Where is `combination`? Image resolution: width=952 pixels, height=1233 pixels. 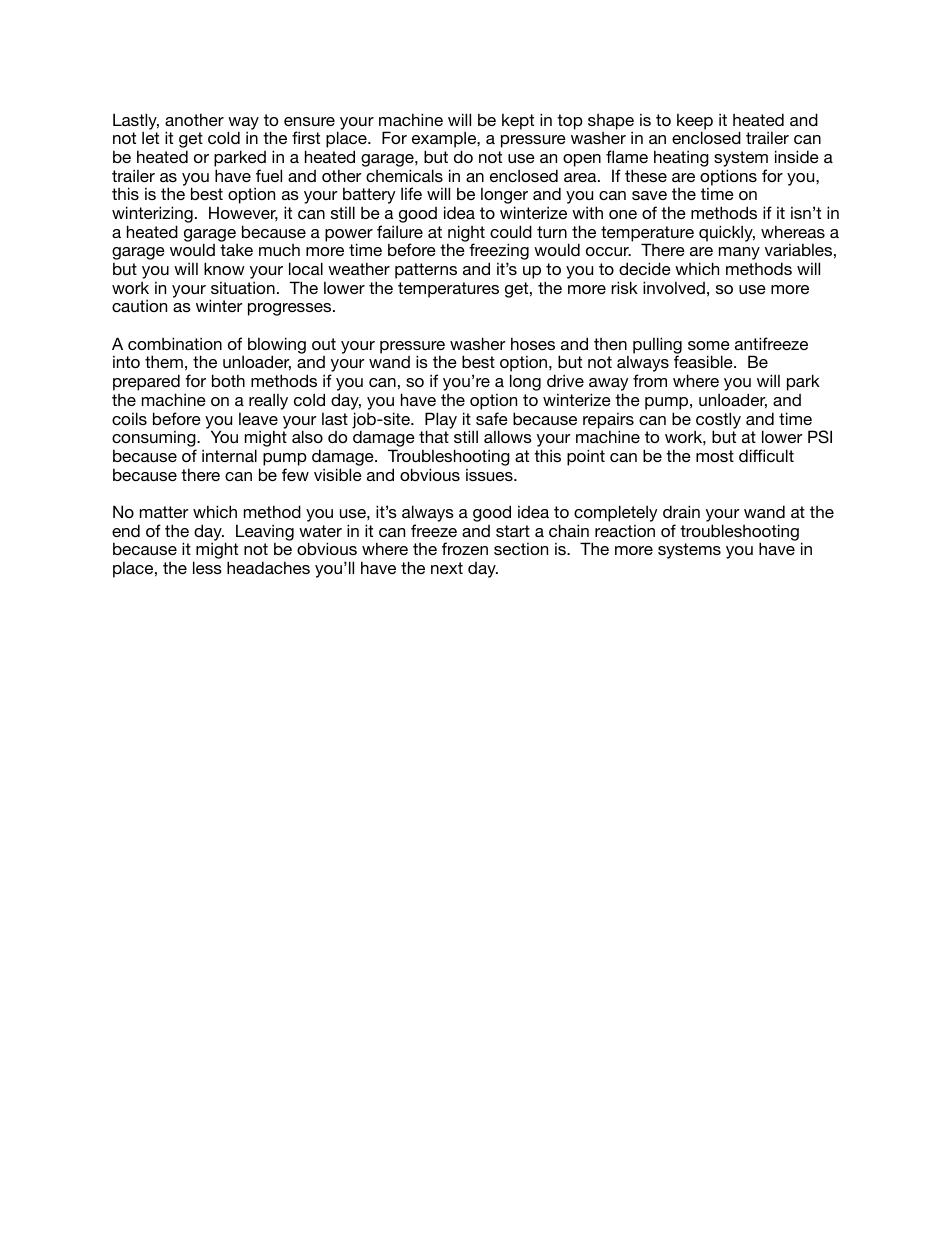 combination is located at coordinates (175, 343).
